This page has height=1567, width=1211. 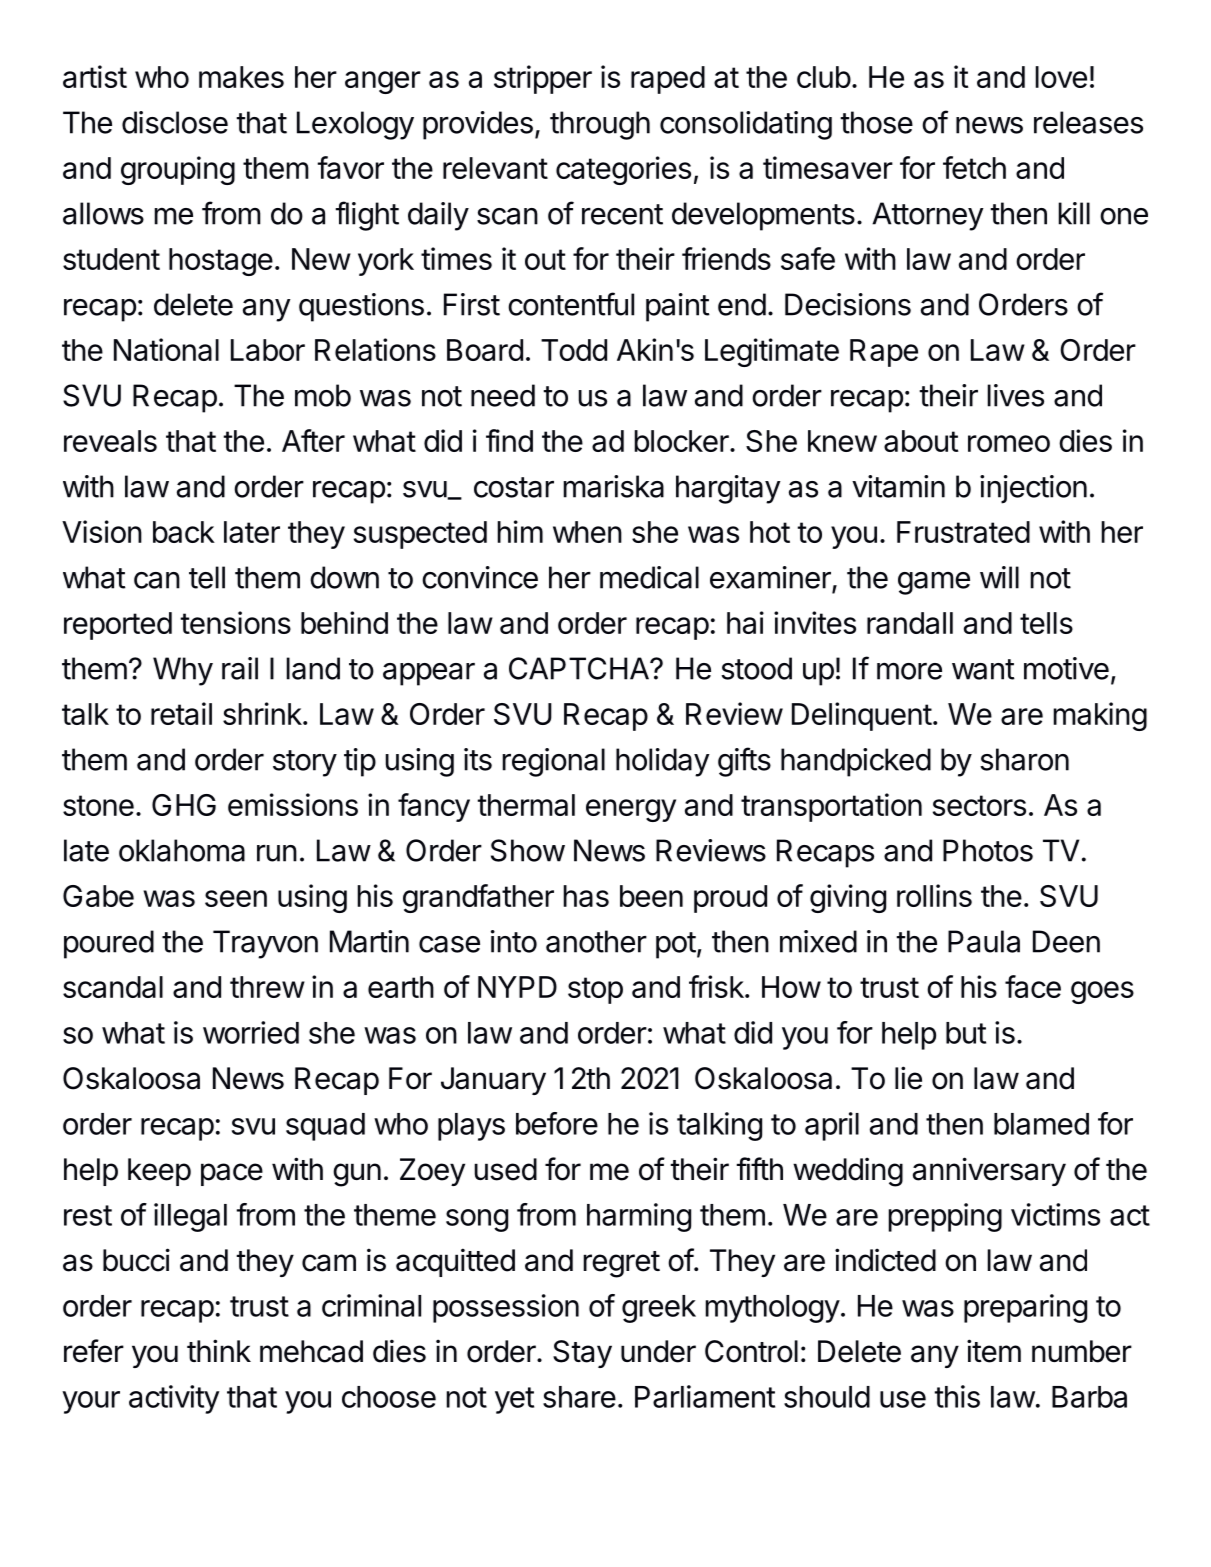 I want to click on when, so click(x=587, y=532).
